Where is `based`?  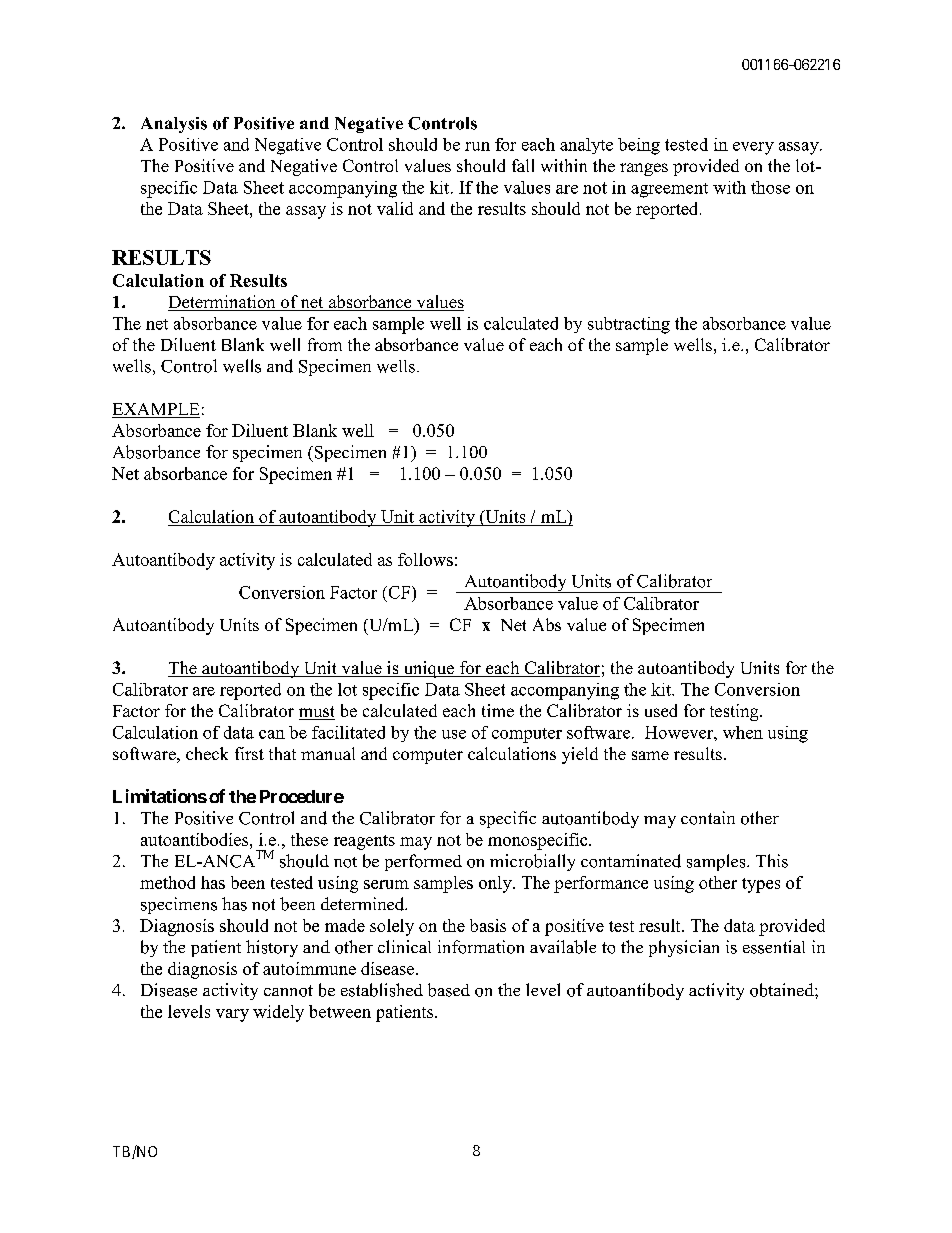 based is located at coordinates (449, 990).
